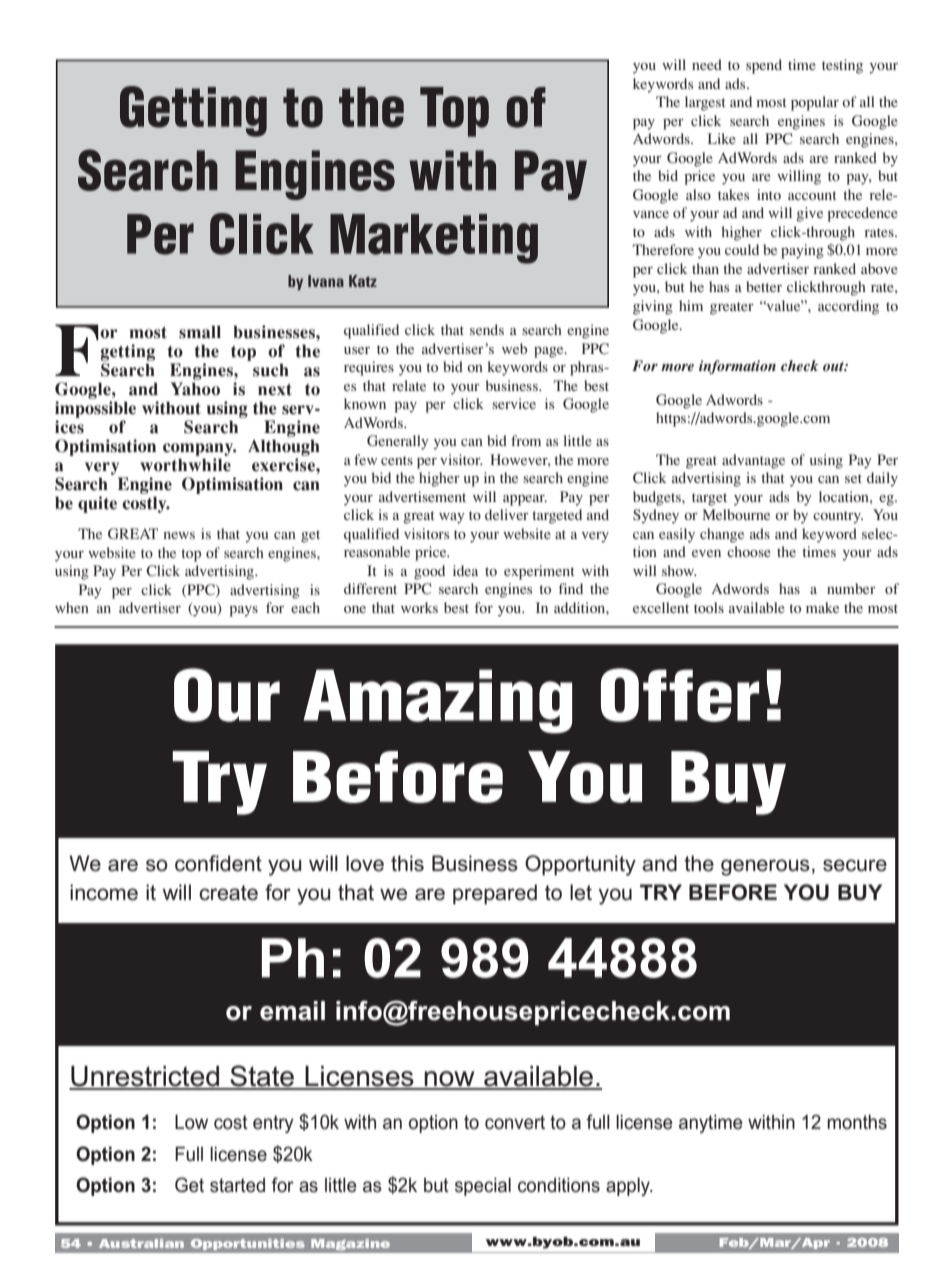  Describe the element at coordinates (815, 103) in the image. I see `popular` at that location.
